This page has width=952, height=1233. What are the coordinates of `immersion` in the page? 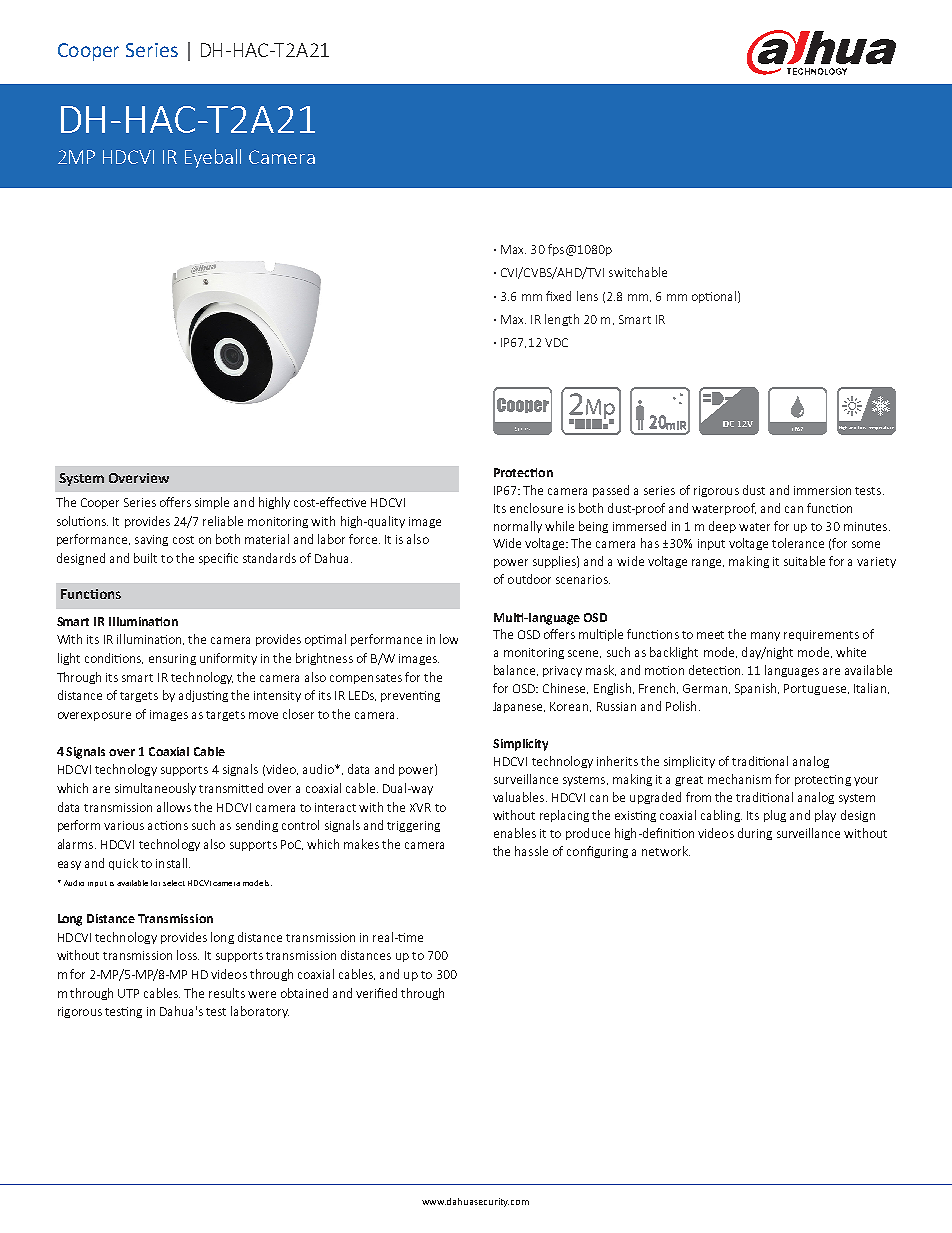 It's located at (822, 490).
